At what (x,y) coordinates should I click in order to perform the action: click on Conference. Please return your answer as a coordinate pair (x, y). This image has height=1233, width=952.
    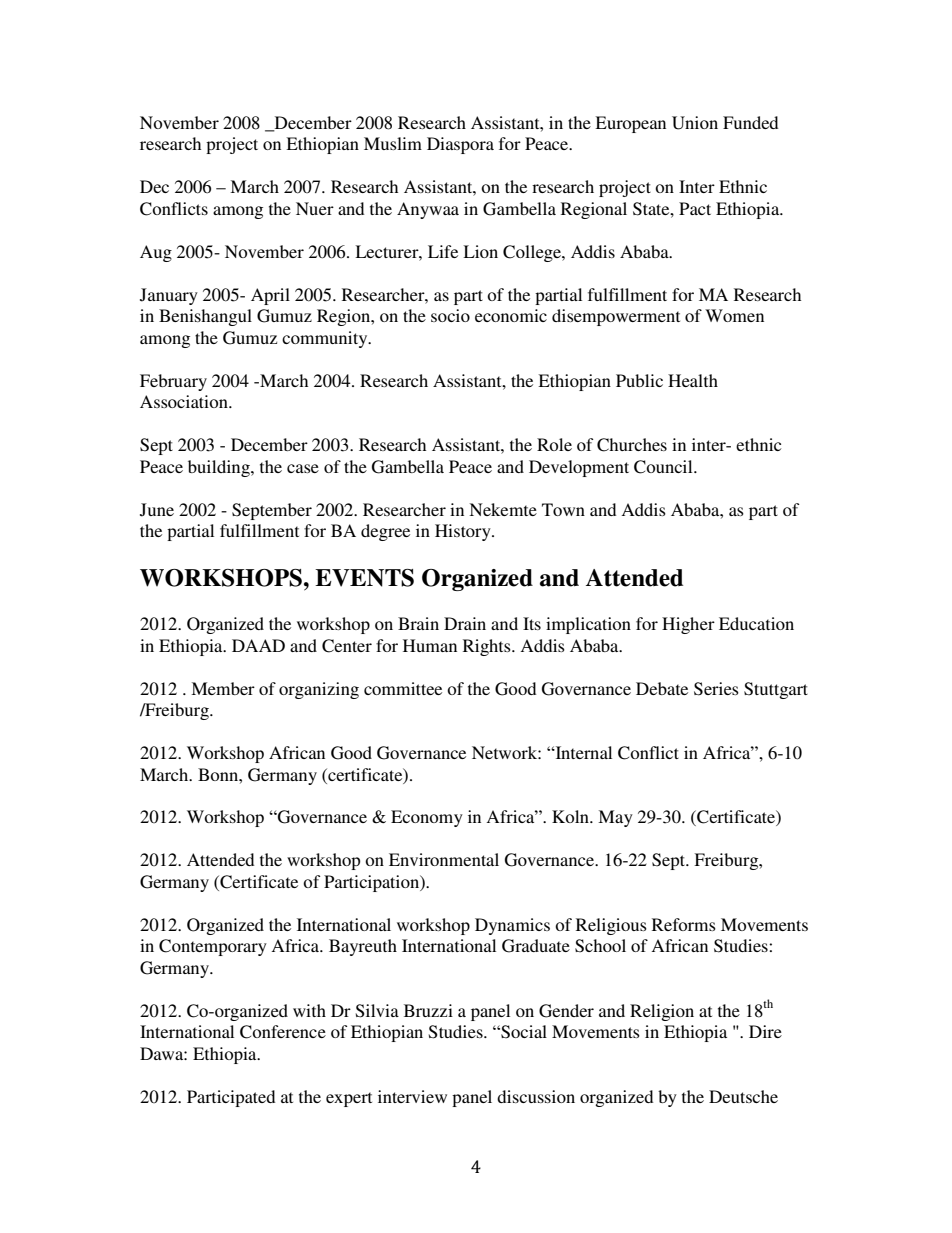
    Looking at the image, I should click on (283, 1032).
